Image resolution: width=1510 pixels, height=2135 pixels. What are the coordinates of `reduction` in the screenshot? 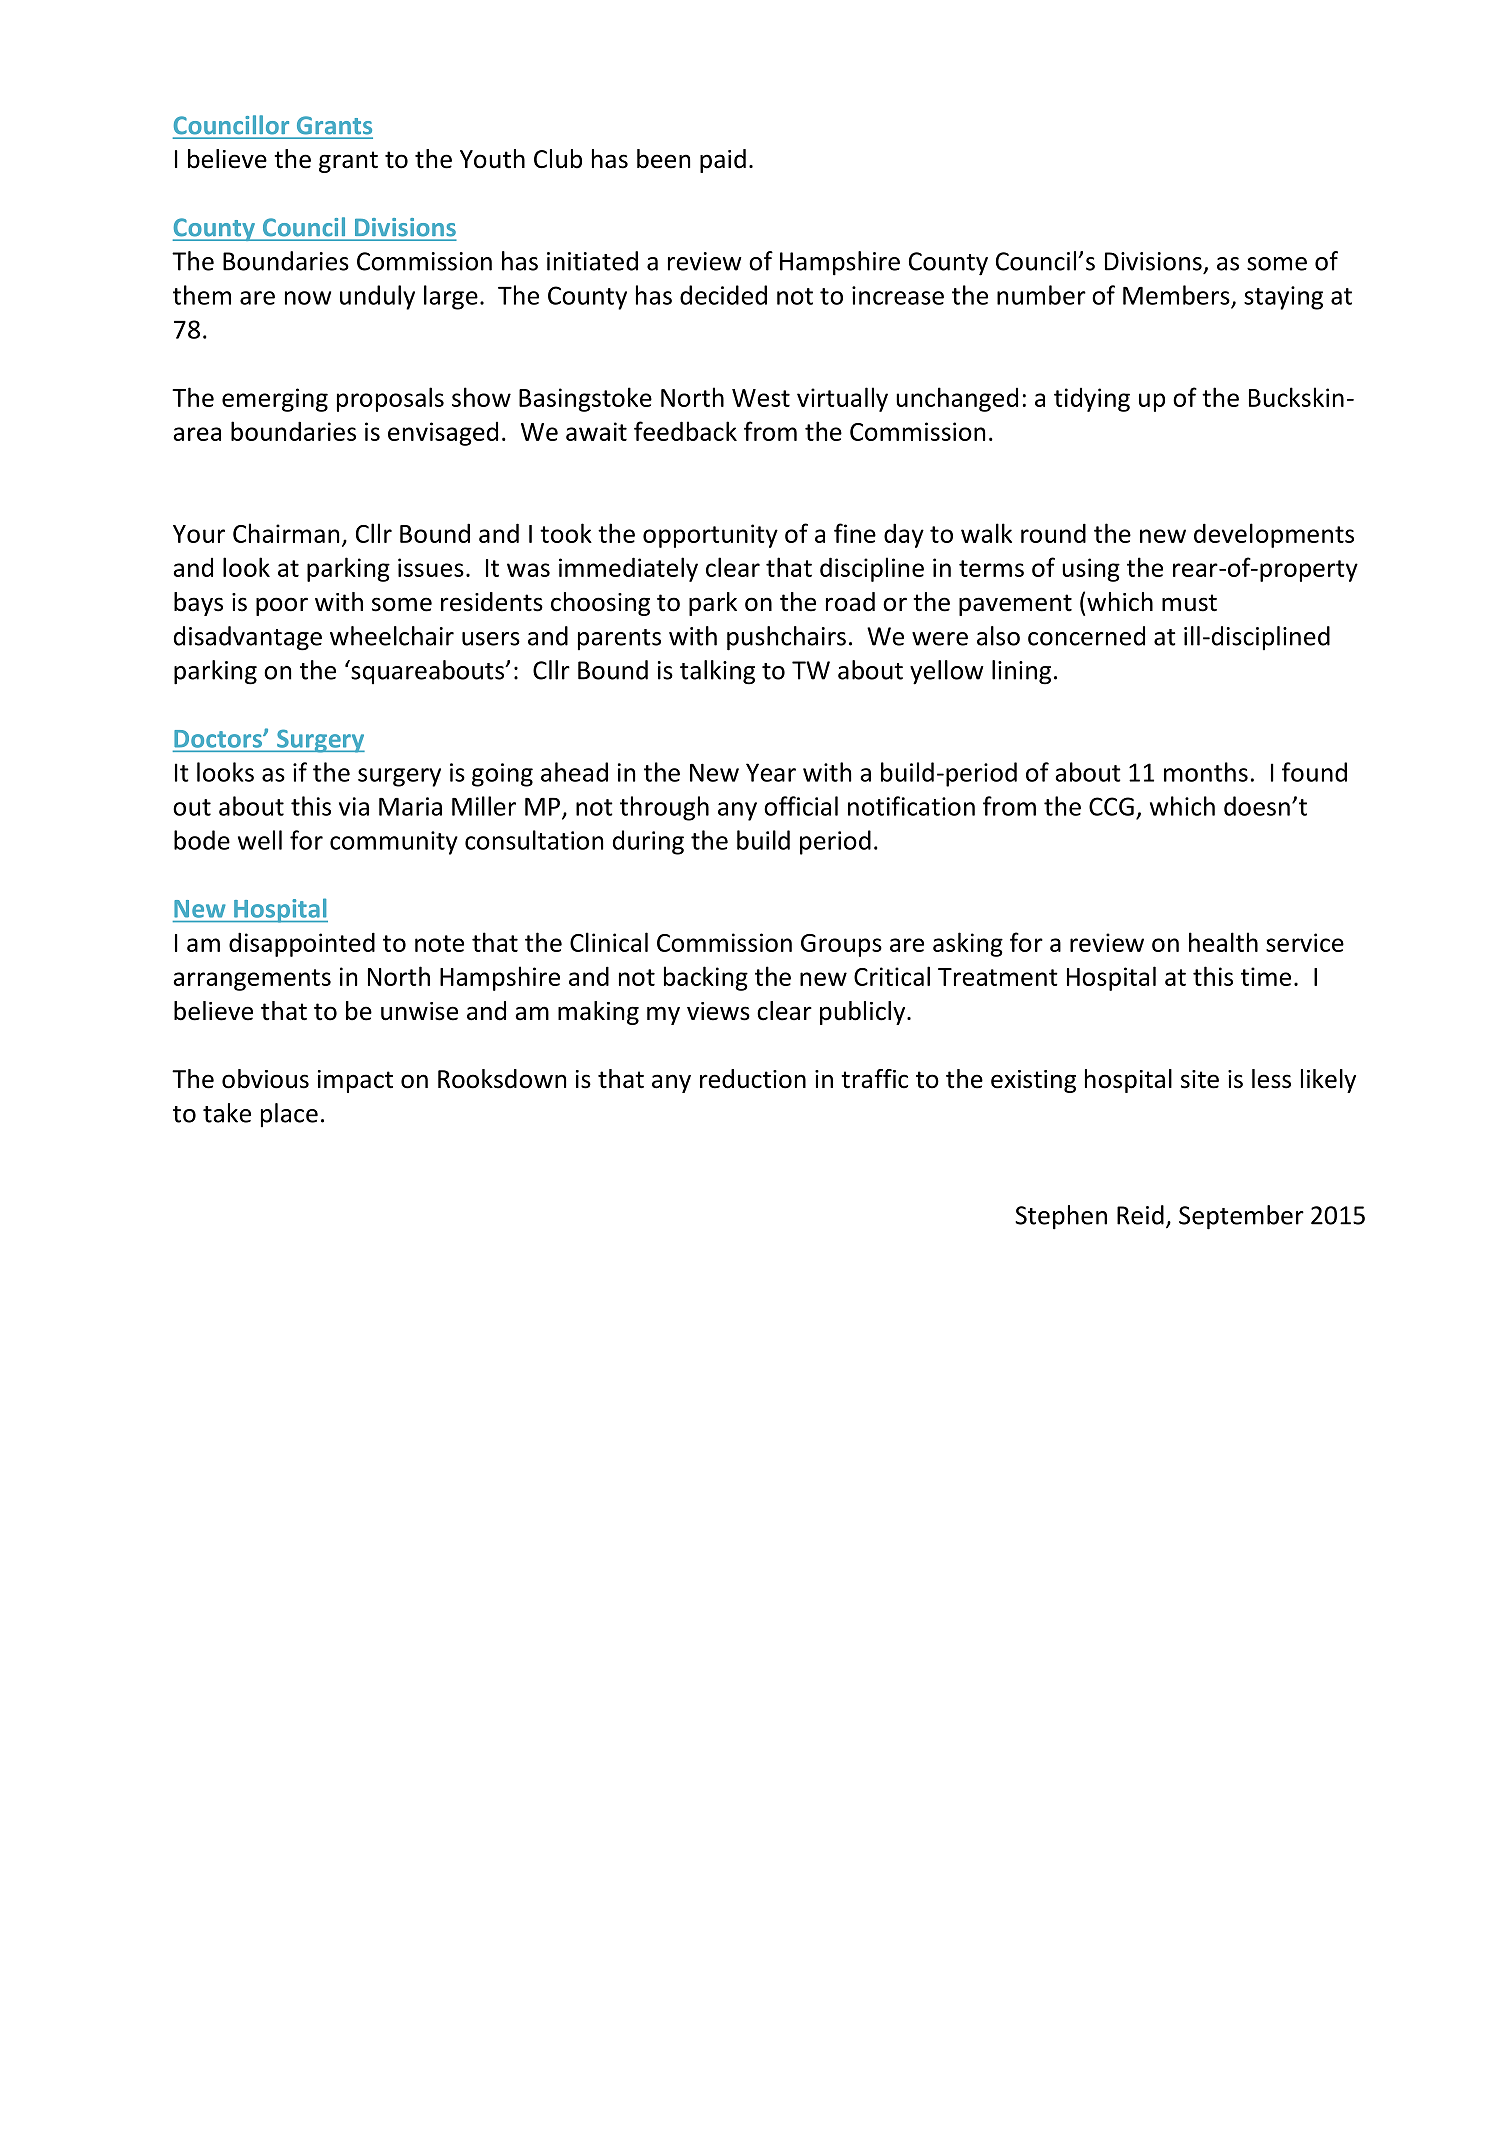 It's located at (753, 1079).
